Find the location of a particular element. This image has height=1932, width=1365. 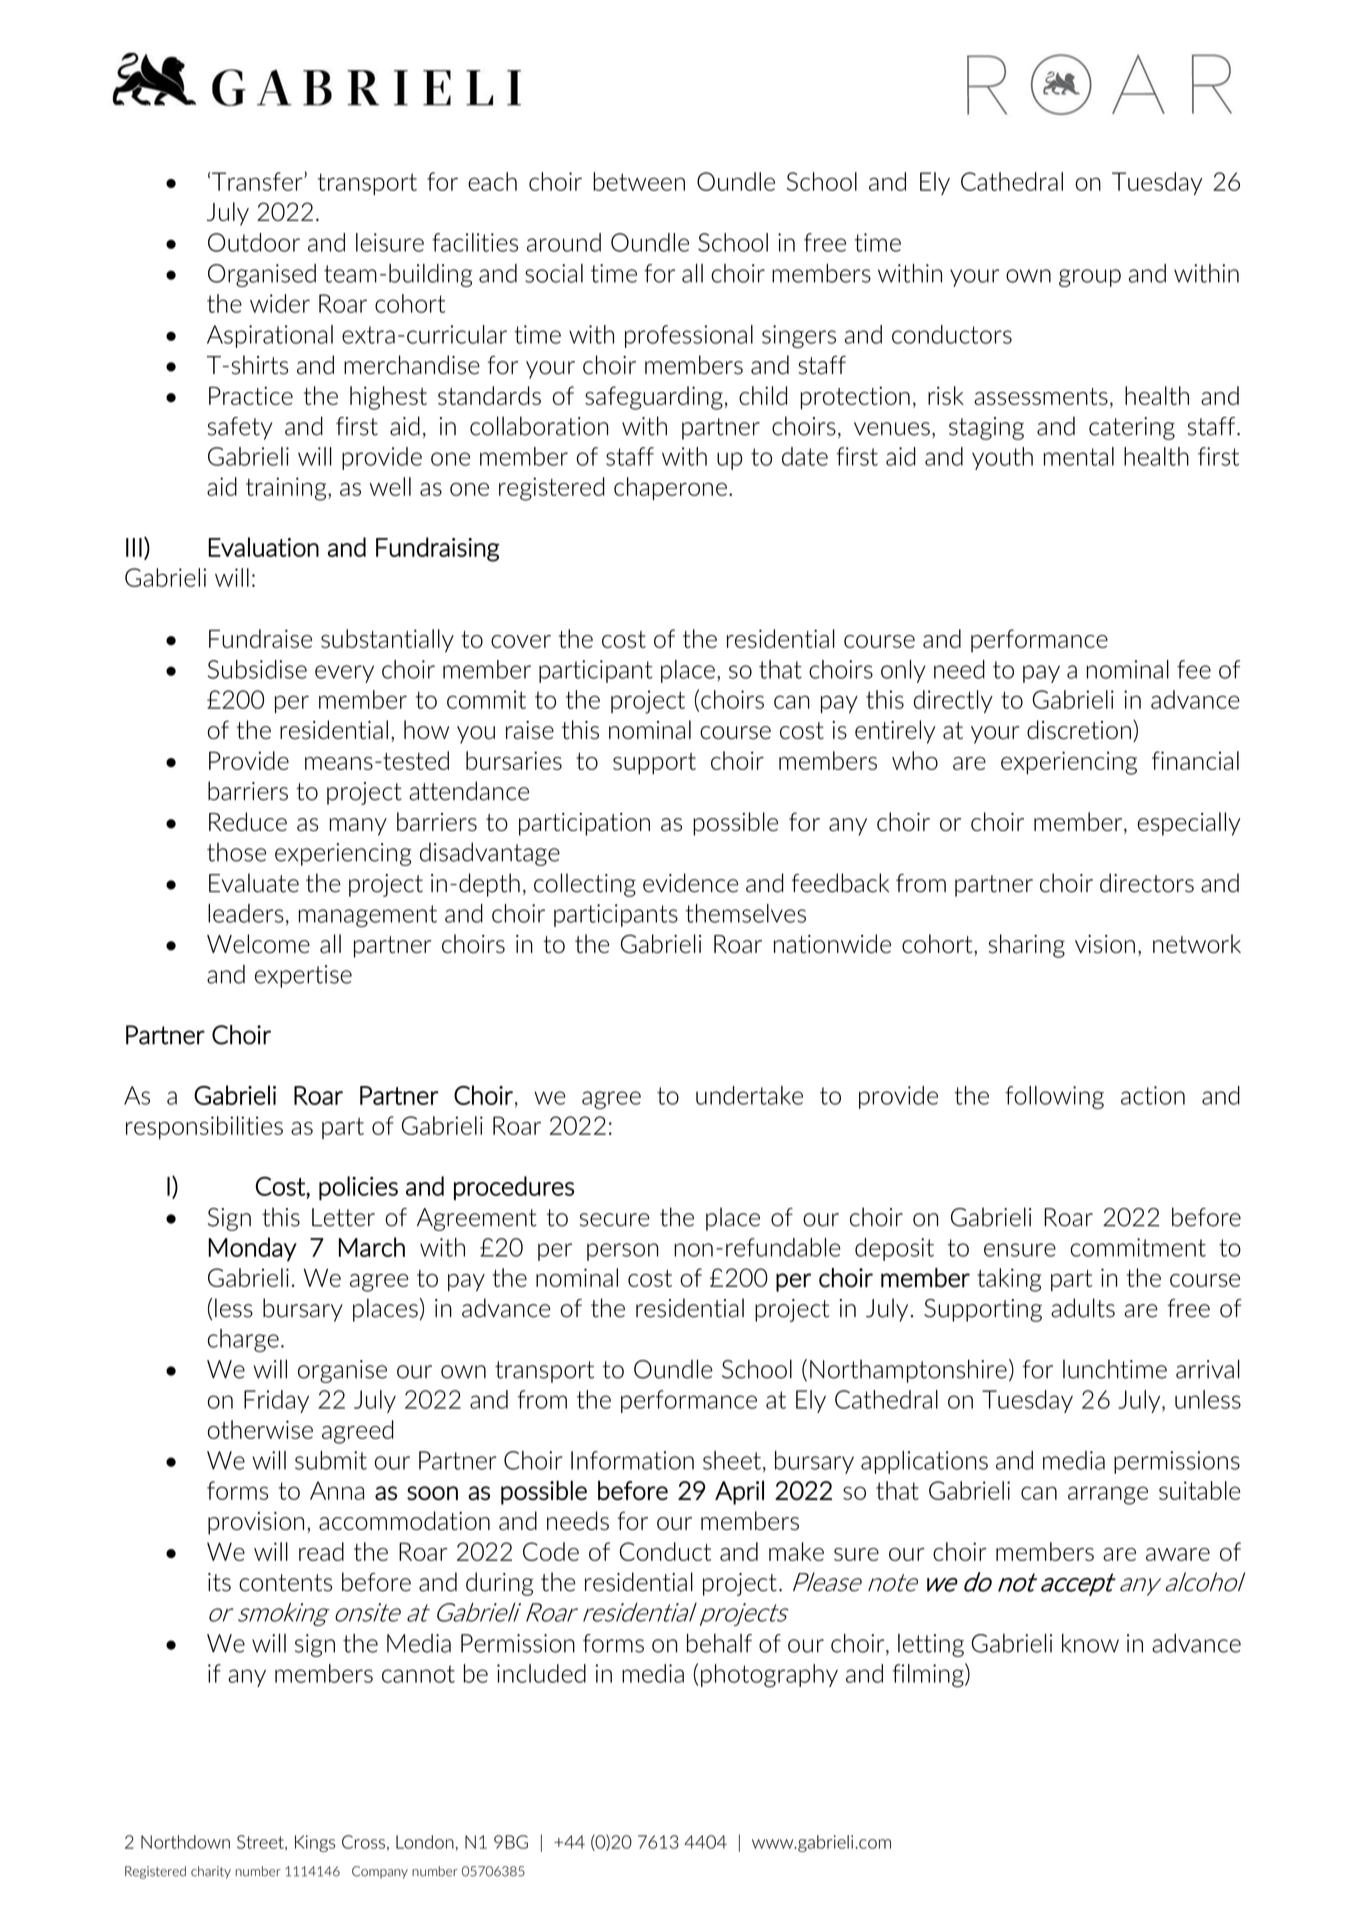

adults is located at coordinates (1083, 1308).
